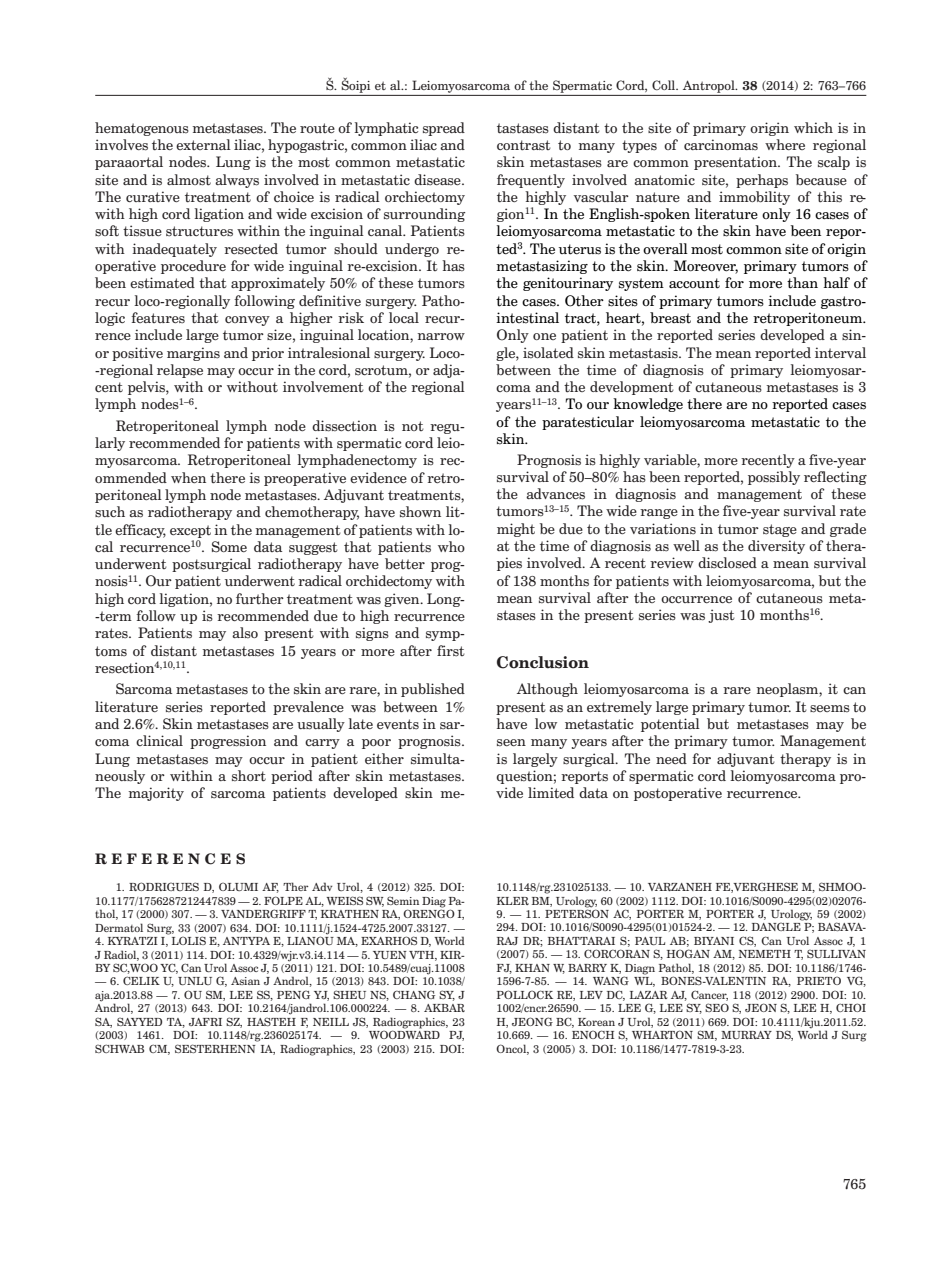 This screenshot has height=1272, width=952. What do you see at coordinates (180, 371) in the screenshot?
I see `relapse` at bounding box center [180, 371].
